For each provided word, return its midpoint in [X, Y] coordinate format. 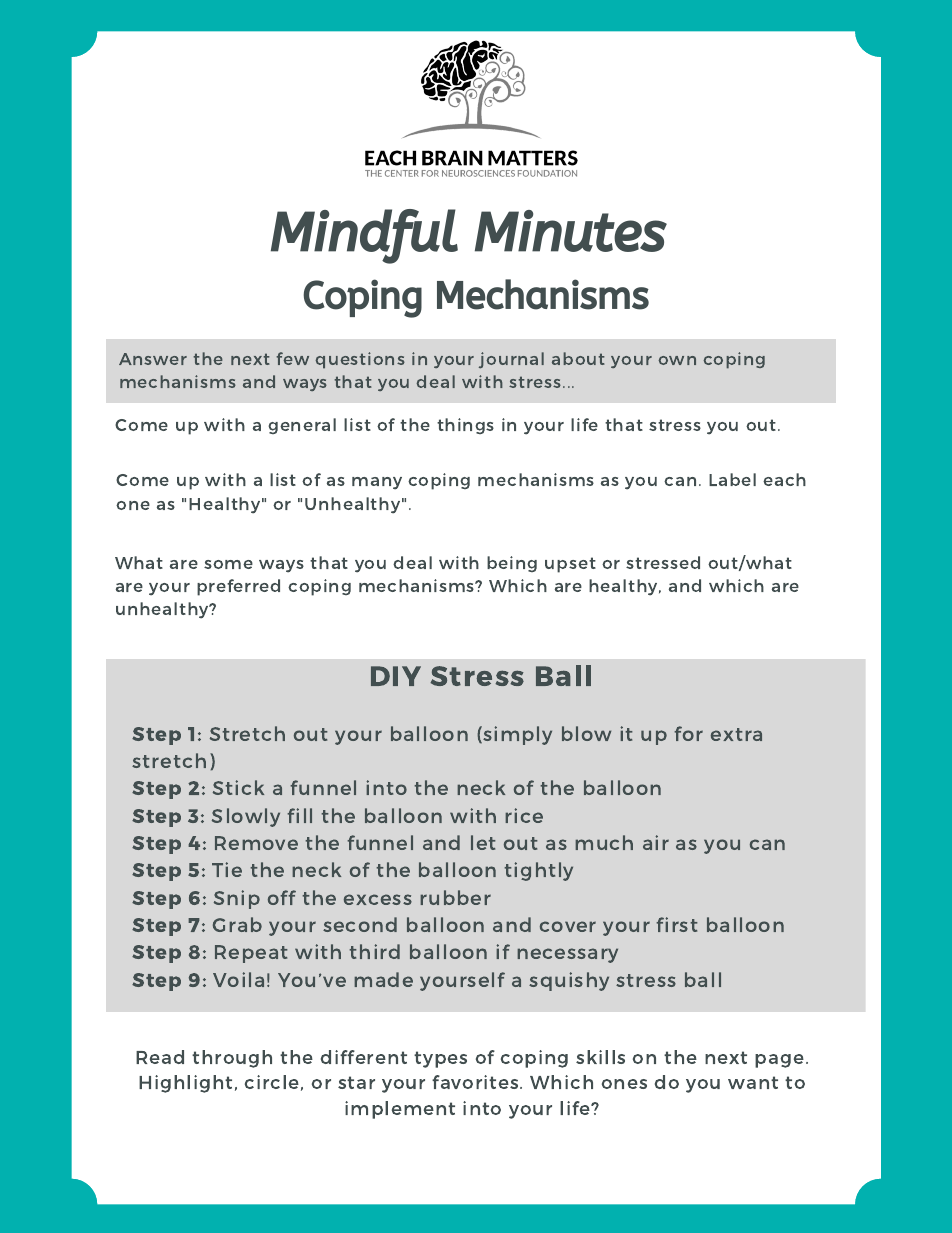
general [302, 426]
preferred [238, 587]
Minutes [571, 231]
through [232, 1059]
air [656, 842]
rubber [455, 897]
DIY [396, 676]
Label [732, 479]
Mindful [364, 236]
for [688, 733]
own [677, 360]
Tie [227, 869]
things [465, 426]
